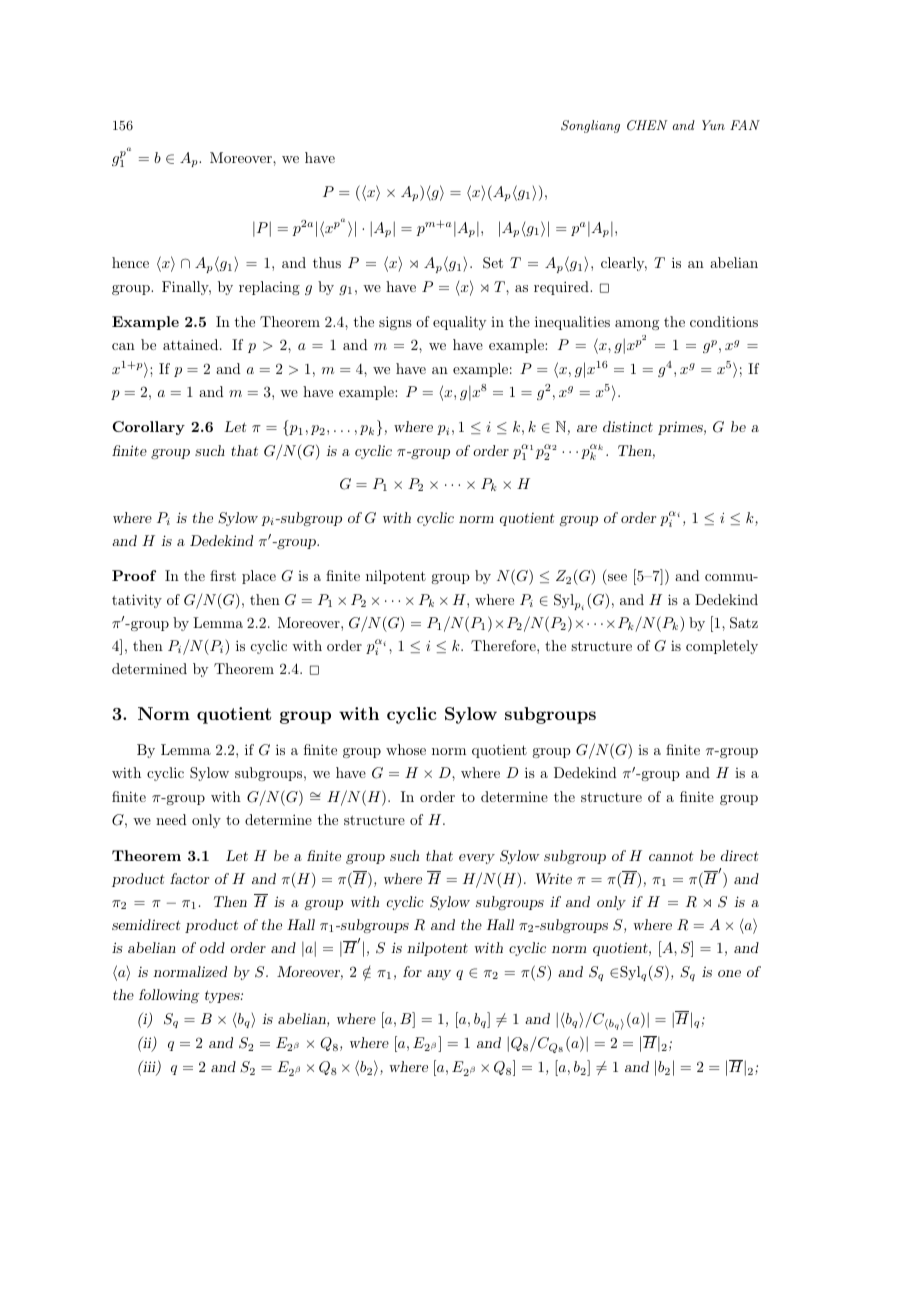 This screenshot has width=924, height=1308. What do you see at coordinates (439, 975) in the screenshot?
I see `any` at bounding box center [439, 975].
